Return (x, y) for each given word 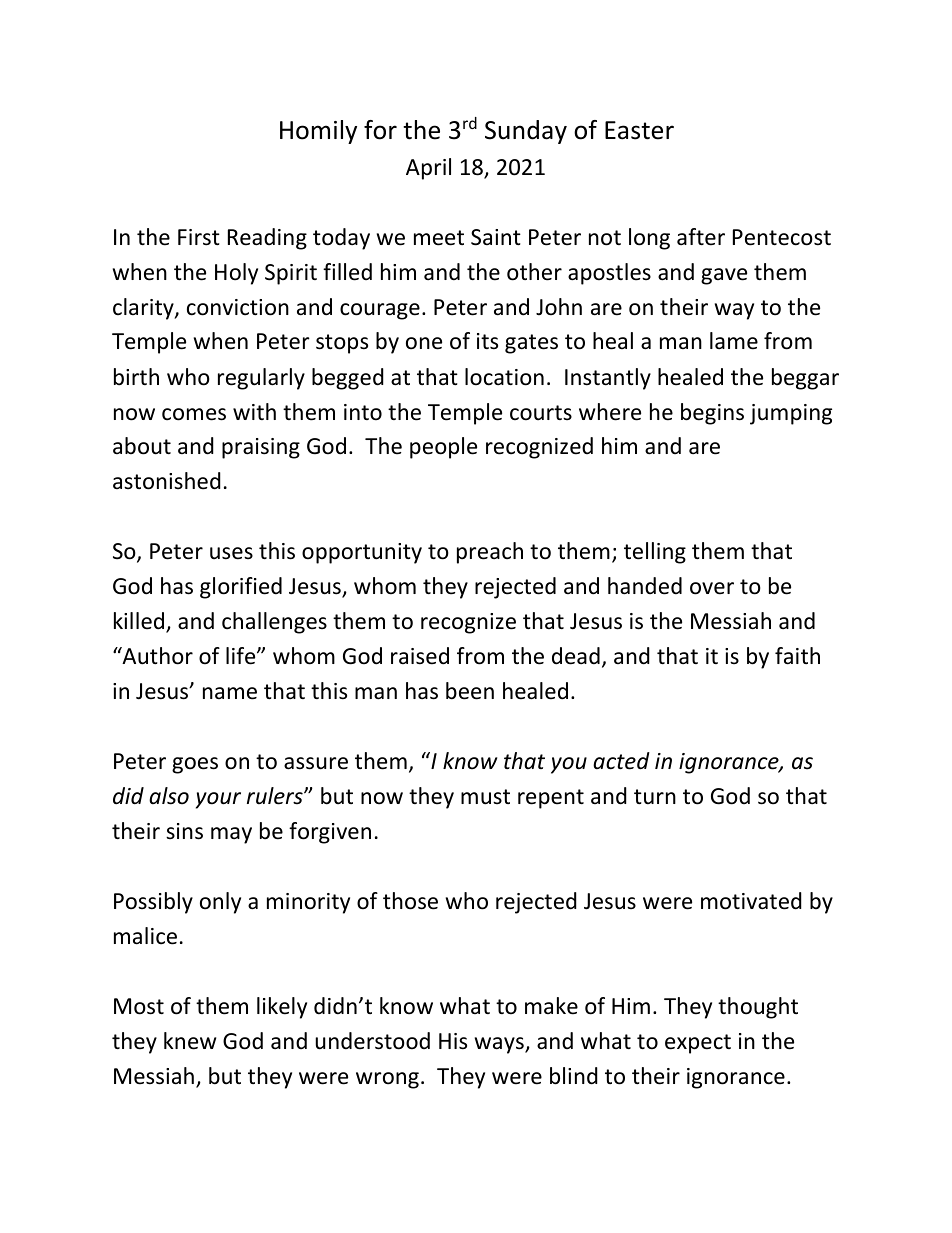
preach (490, 553)
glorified (241, 588)
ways (500, 1045)
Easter (639, 130)
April (428, 169)
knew (190, 1041)
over (712, 588)
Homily (318, 132)
